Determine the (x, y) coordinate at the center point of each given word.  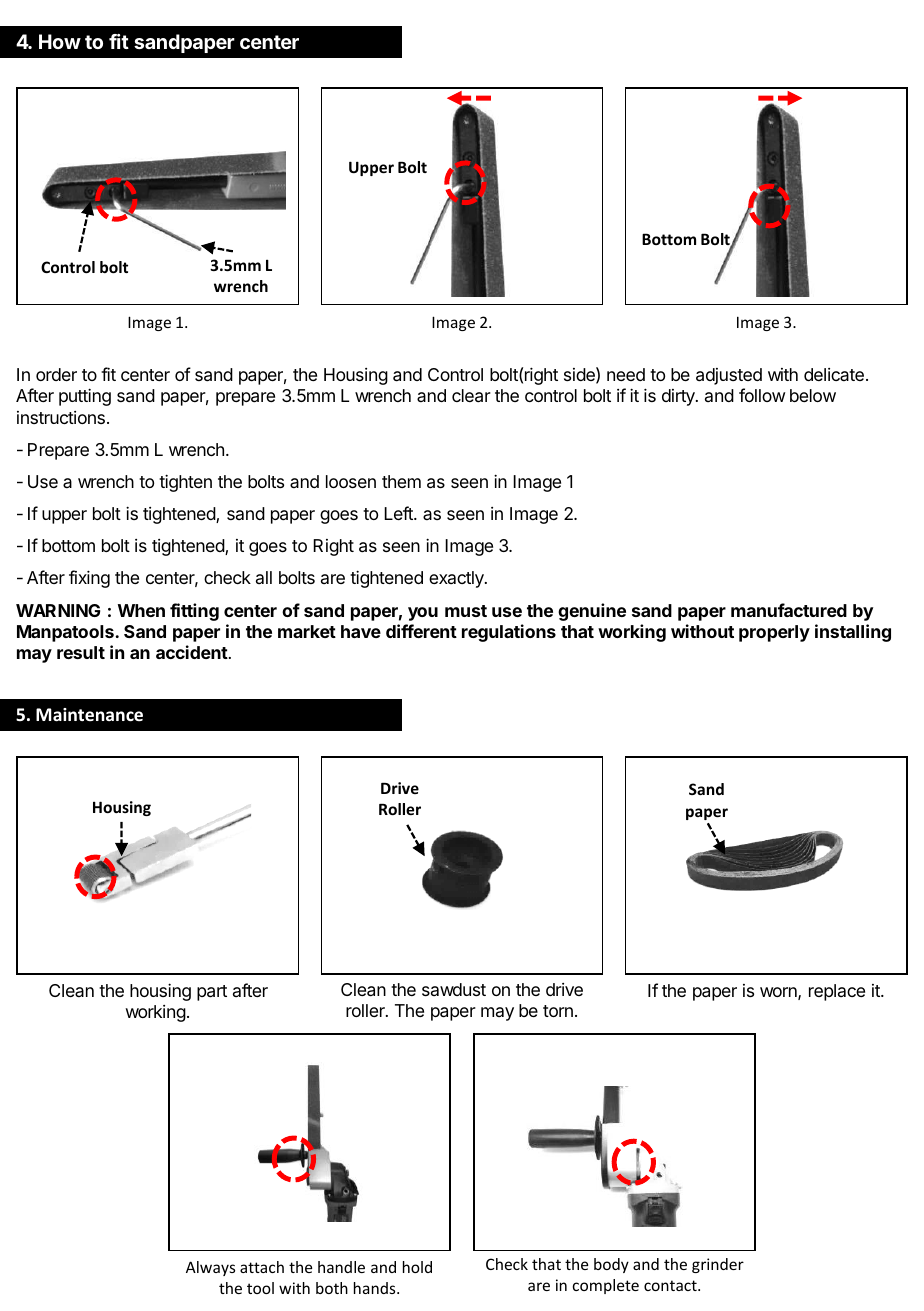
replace (837, 992)
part (212, 993)
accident (192, 652)
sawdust (454, 989)
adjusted (729, 376)
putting (85, 397)
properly (774, 633)
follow (762, 395)
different (421, 631)
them (401, 481)
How (60, 41)
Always (210, 1268)
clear (471, 396)
